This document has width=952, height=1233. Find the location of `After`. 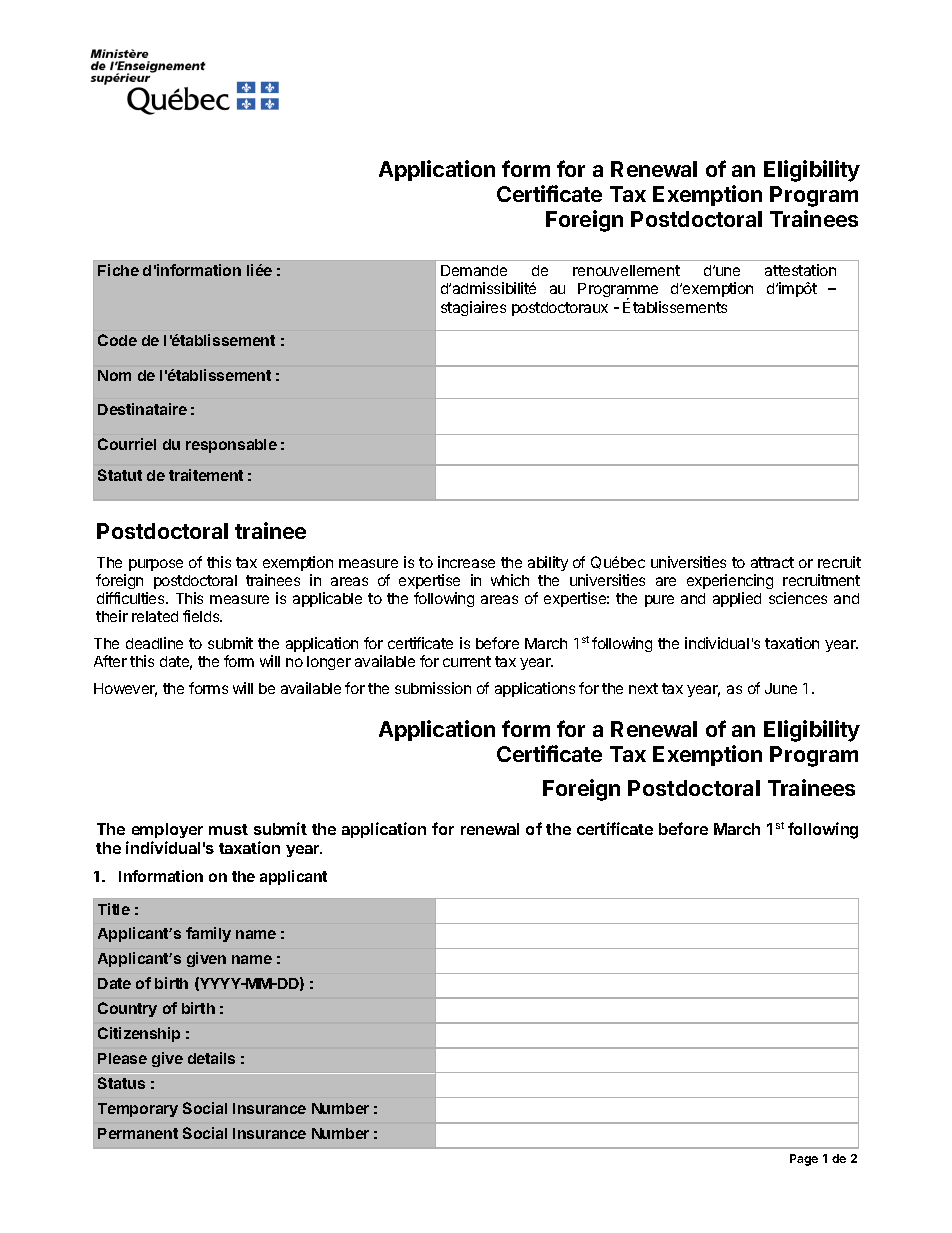

After is located at coordinates (110, 661).
